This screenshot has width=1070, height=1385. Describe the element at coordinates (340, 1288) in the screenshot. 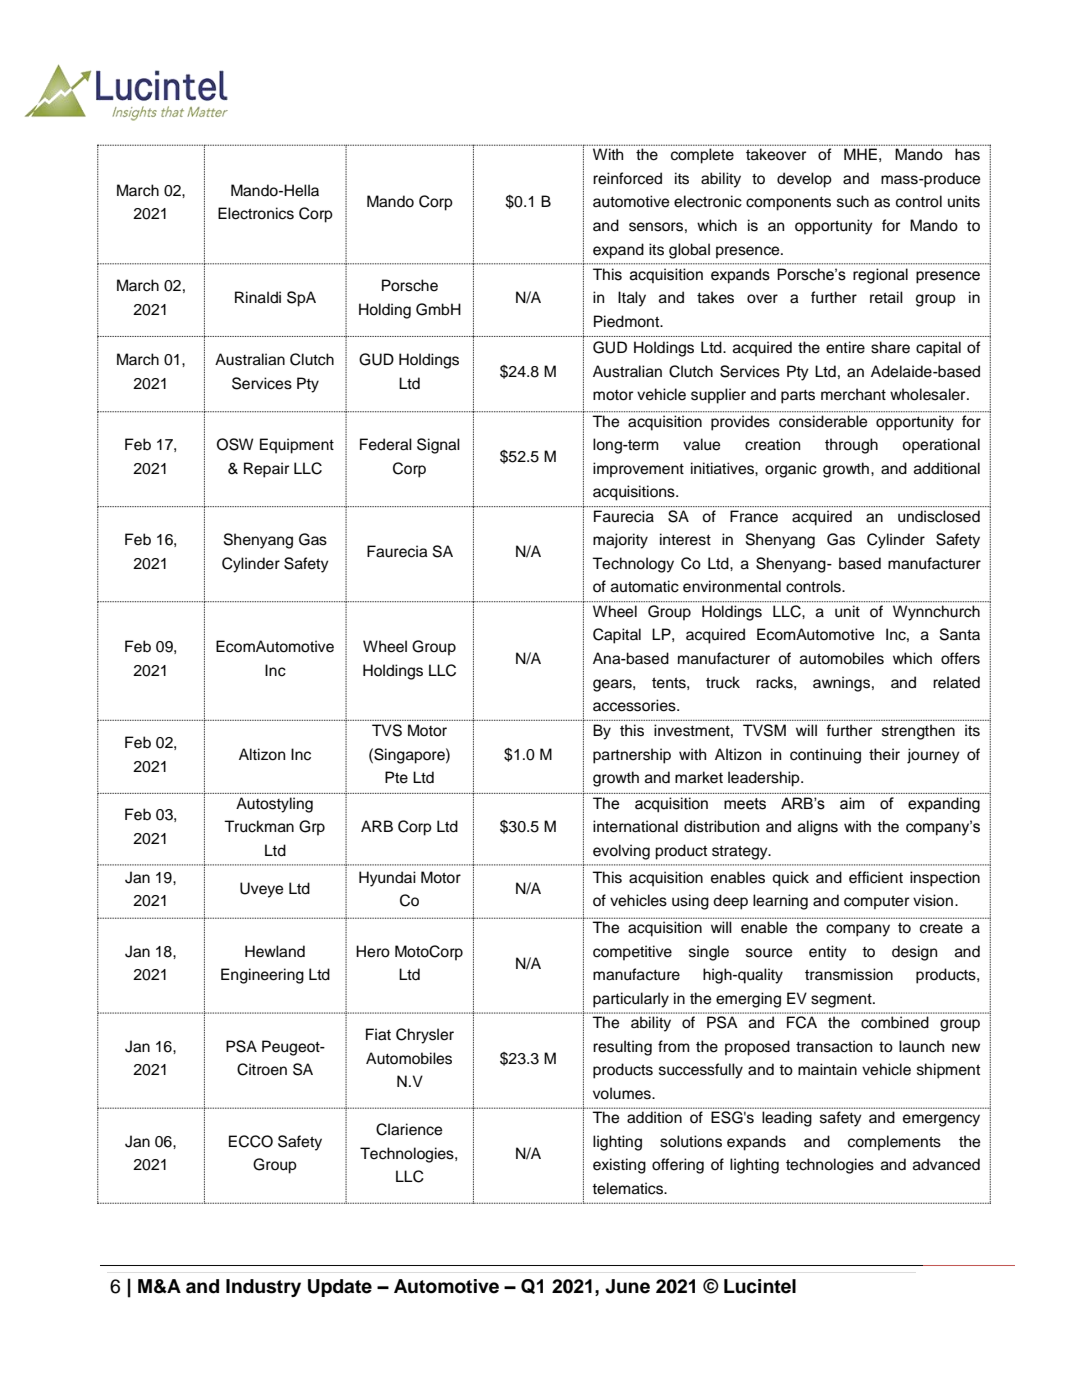

I see `Update` at that location.
